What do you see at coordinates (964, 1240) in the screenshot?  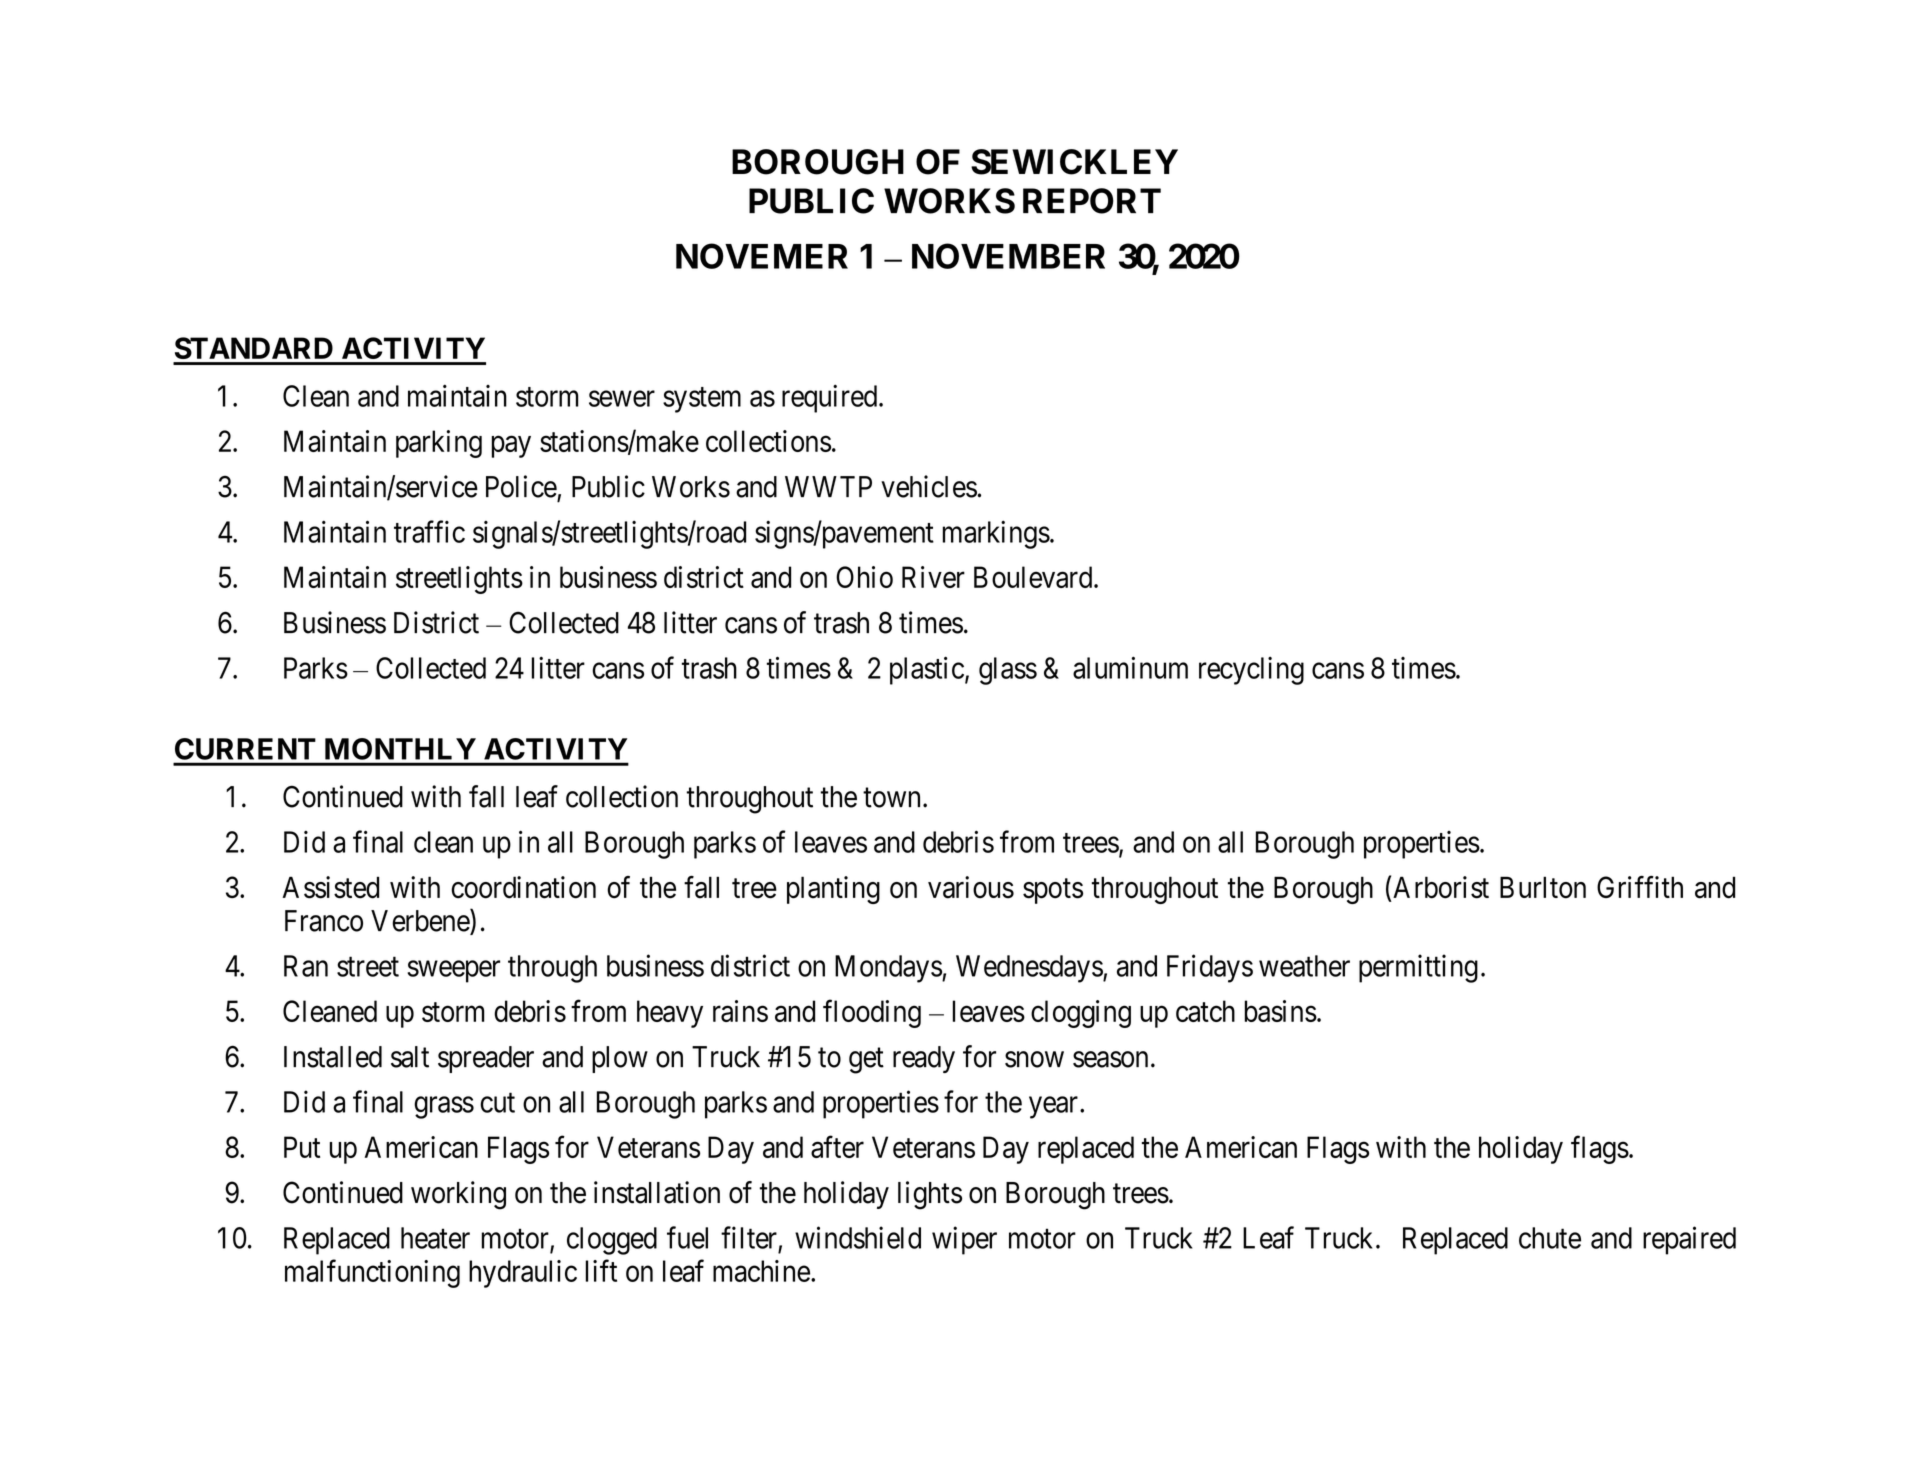 I see `wiper` at bounding box center [964, 1240].
